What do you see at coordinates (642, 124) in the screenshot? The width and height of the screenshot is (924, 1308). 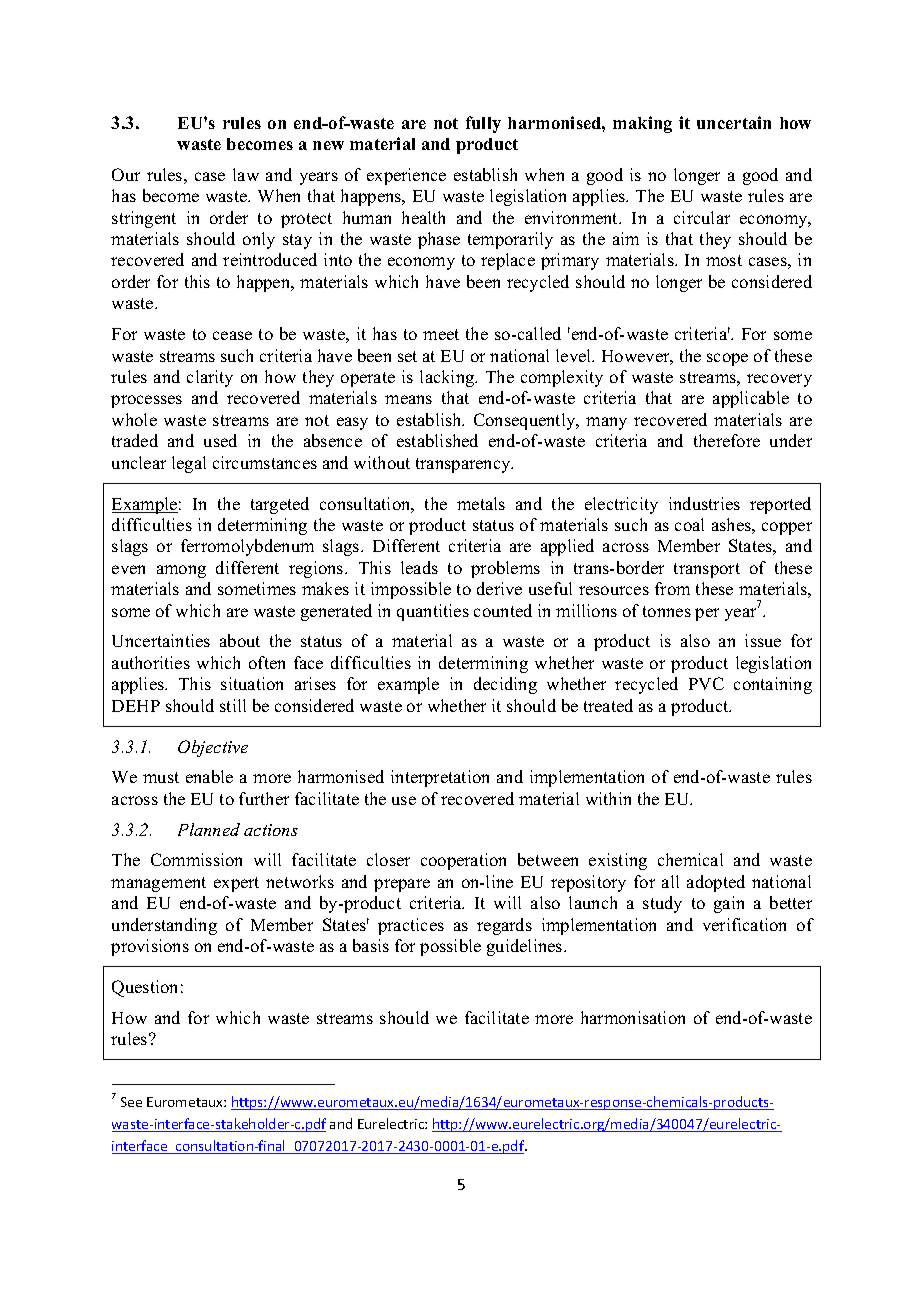 I see `making` at bounding box center [642, 124].
